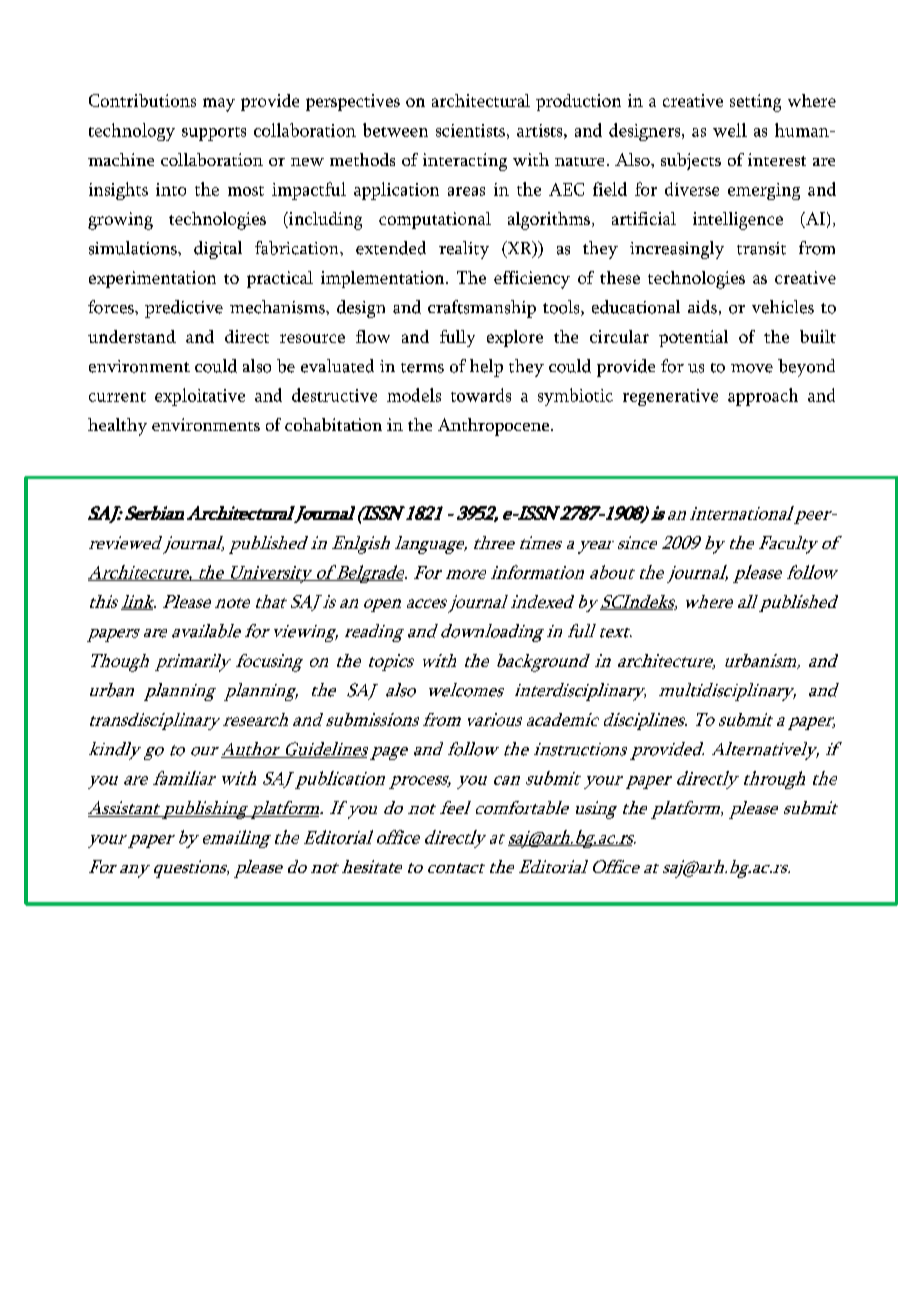 This page has width=924, height=1308. I want to click on between, so click(395, 130).
